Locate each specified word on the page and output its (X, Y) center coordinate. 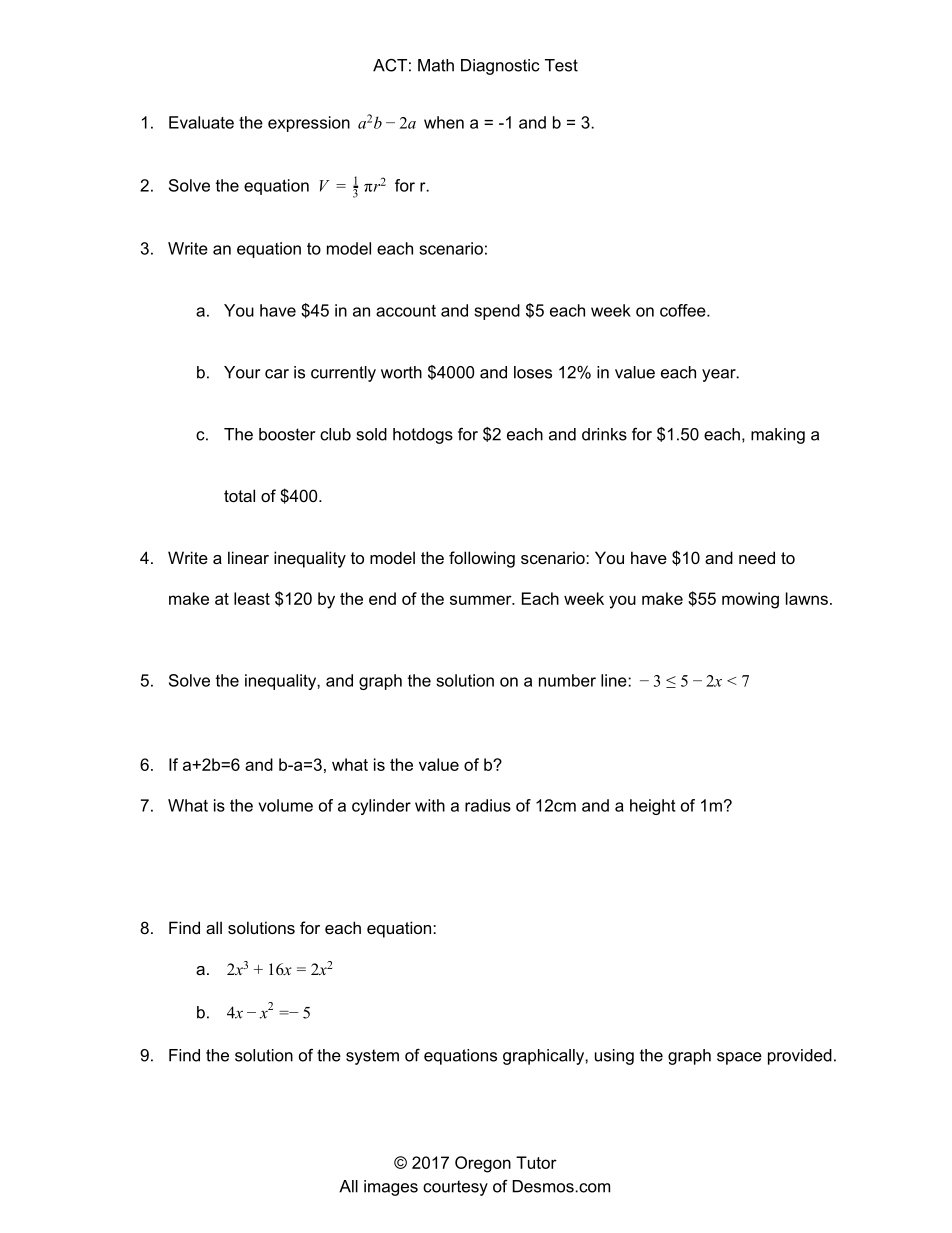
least (252, 598)
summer (482, 600)
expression (309, 124)
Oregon (483, 1164)
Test (561, 65)
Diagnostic (500, 67)
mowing (750, 600)
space (739, 1058)
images (391, 1188)
